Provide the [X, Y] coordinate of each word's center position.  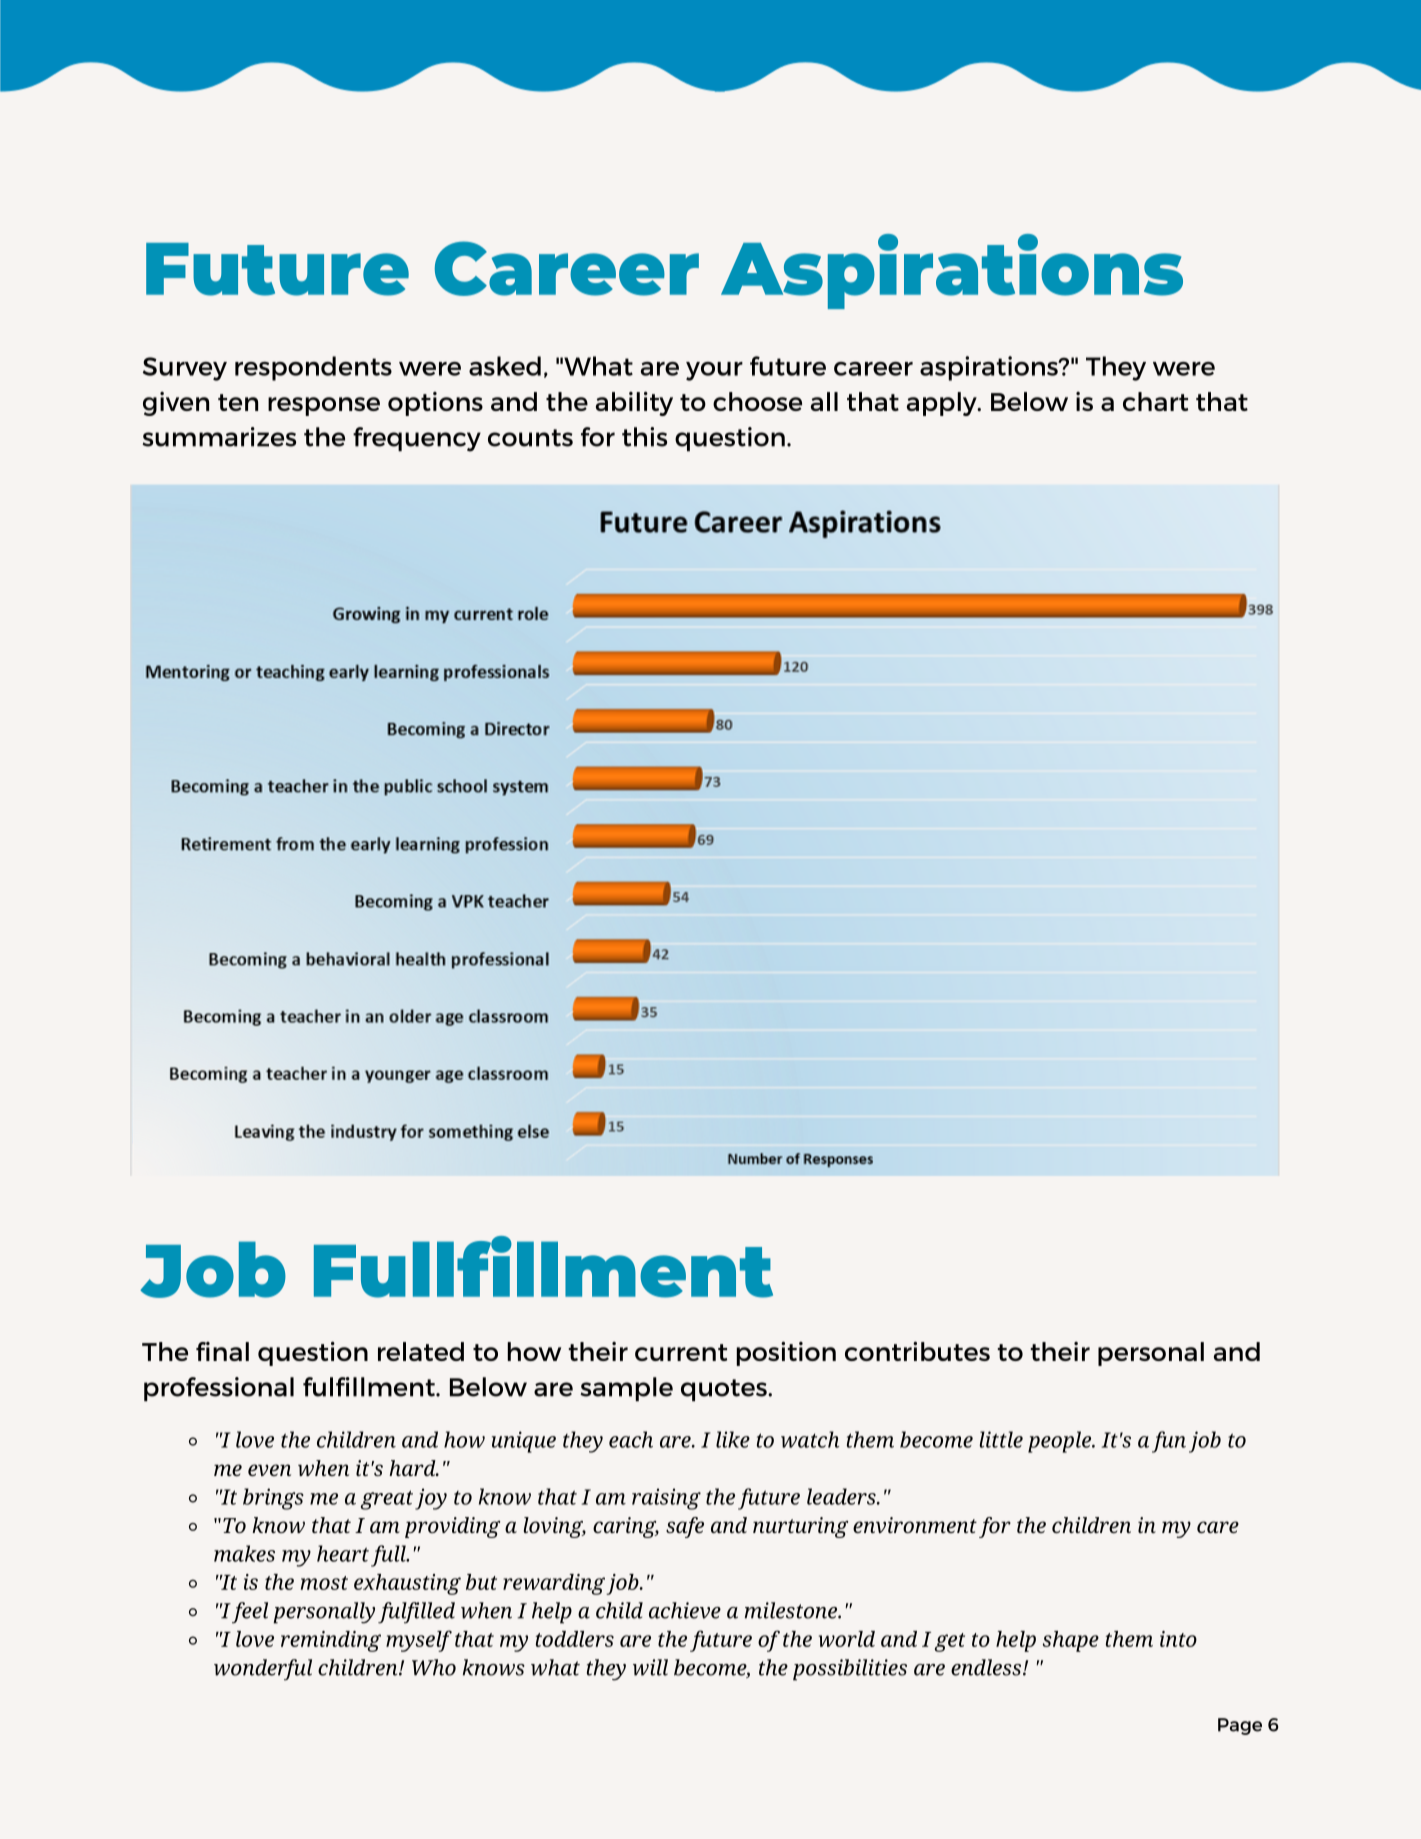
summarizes [219, 437]
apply [943, 404]
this [644, 437]
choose [757, 401]
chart [1155, 401]
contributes [917, 1351]
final [222, 1351]
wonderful [263, 1670]
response [324, 406]
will [650, 1667]
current [681, 1352]
